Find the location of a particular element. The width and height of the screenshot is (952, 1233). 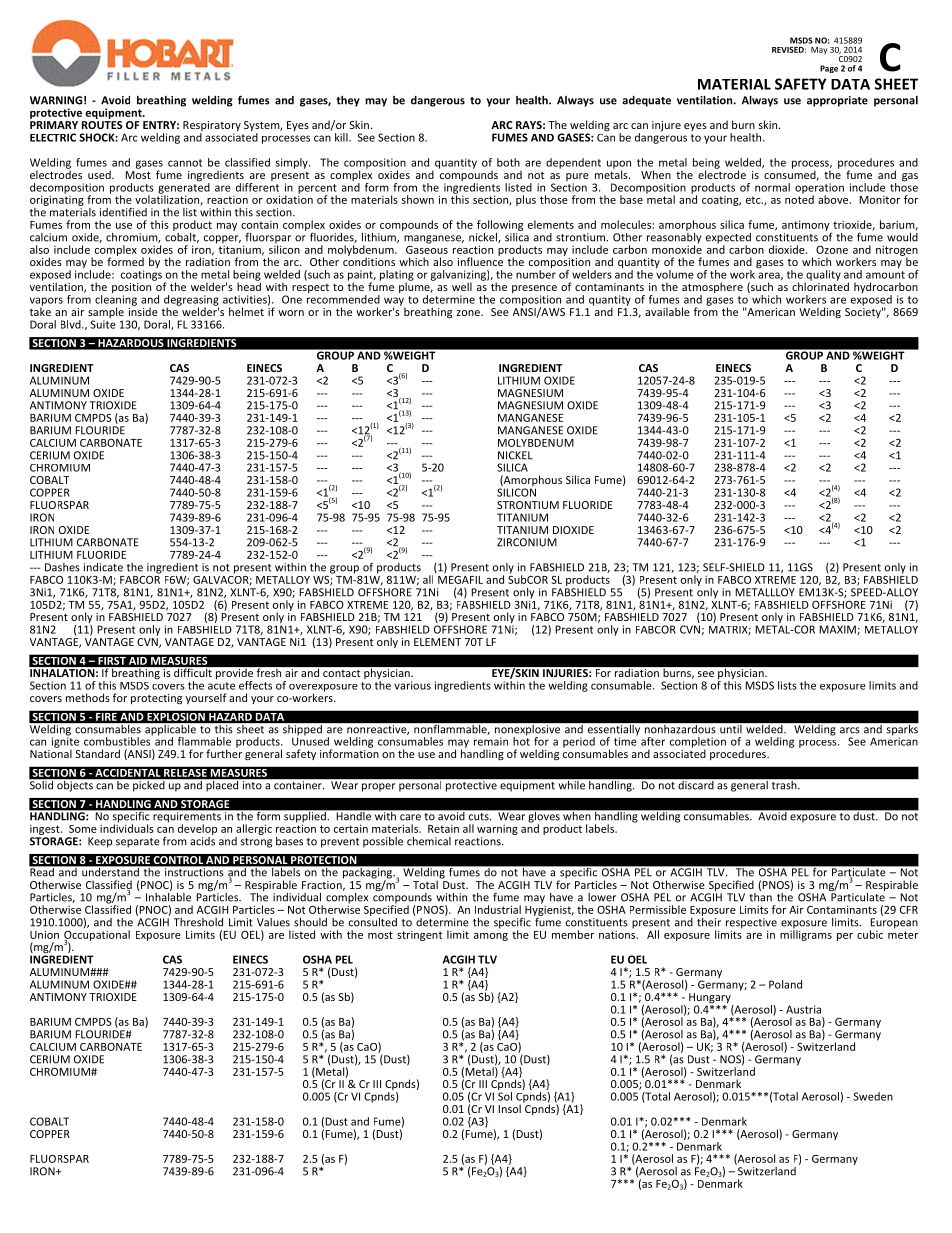

ZIRCONIUM is located at coordinates (527, 542).
